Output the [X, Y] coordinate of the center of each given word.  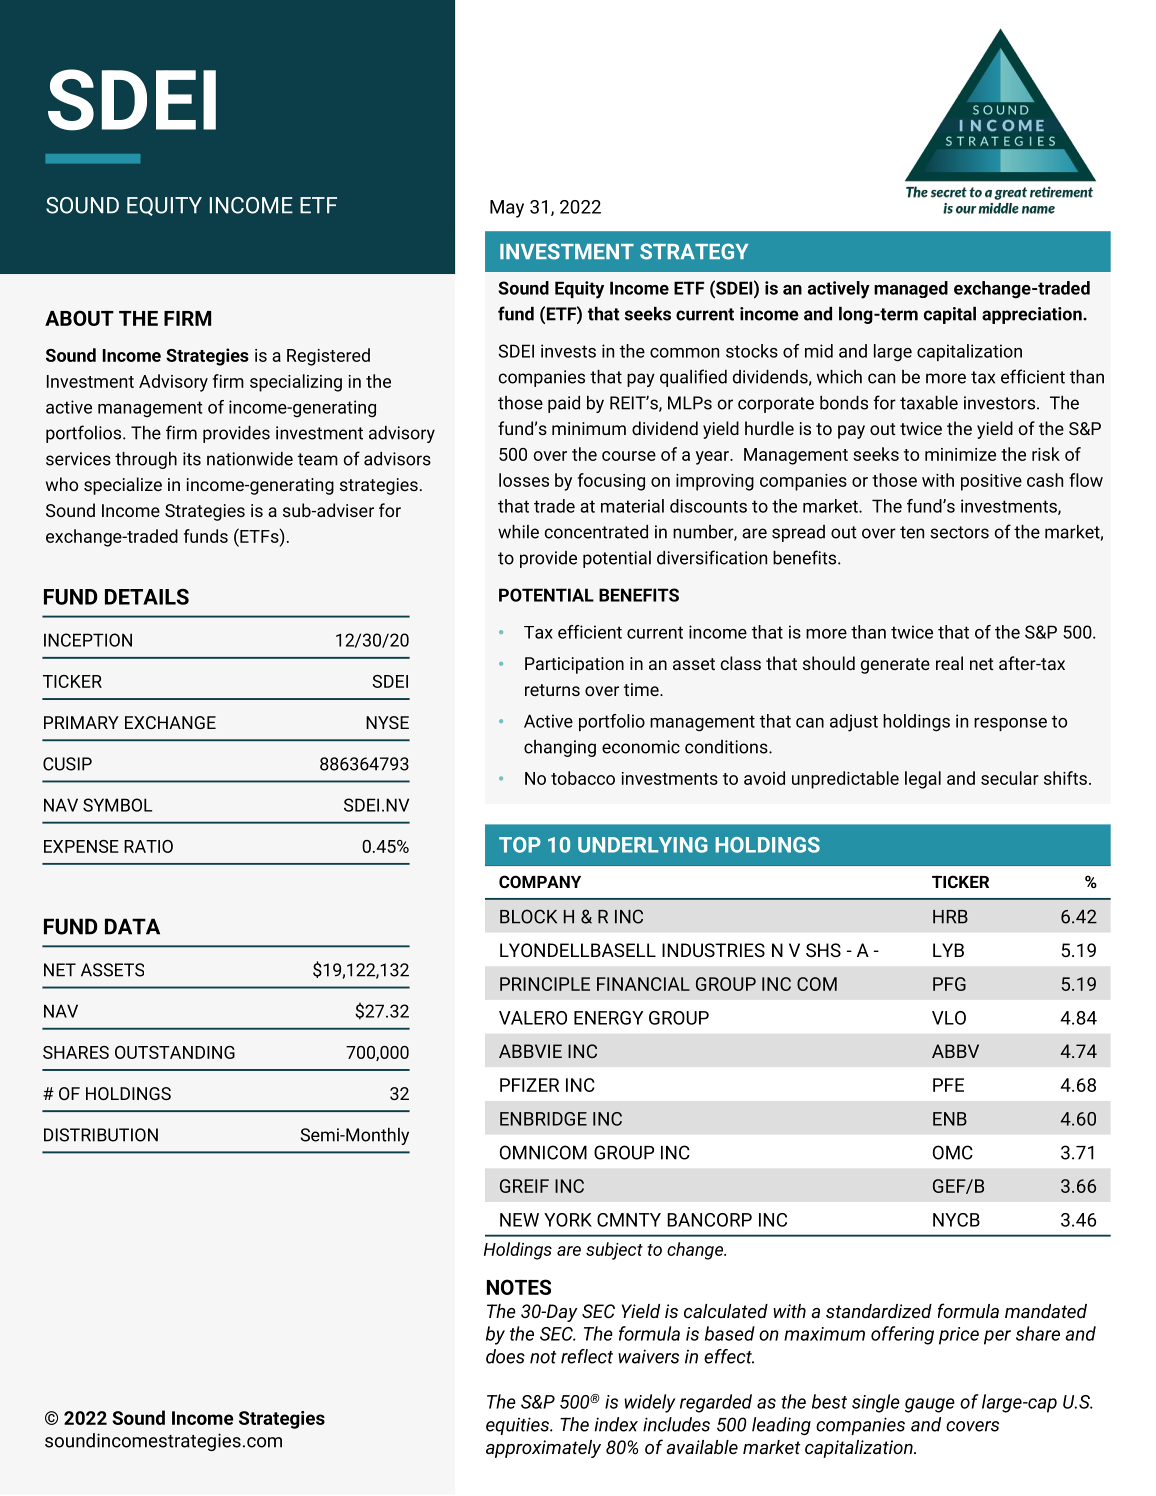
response [1010, 724]
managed [911, 289]
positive [991, 482]
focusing [611, 482]
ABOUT [79, 318]
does [505, 1356]
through [146, 460]
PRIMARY [81, 722]
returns [552, 690]
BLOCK [528, 916]
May [507, 209]
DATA [132, 926]
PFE [948, 1085]
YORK [568, 1220]
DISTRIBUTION [101, 1135]
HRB [950, 917]
